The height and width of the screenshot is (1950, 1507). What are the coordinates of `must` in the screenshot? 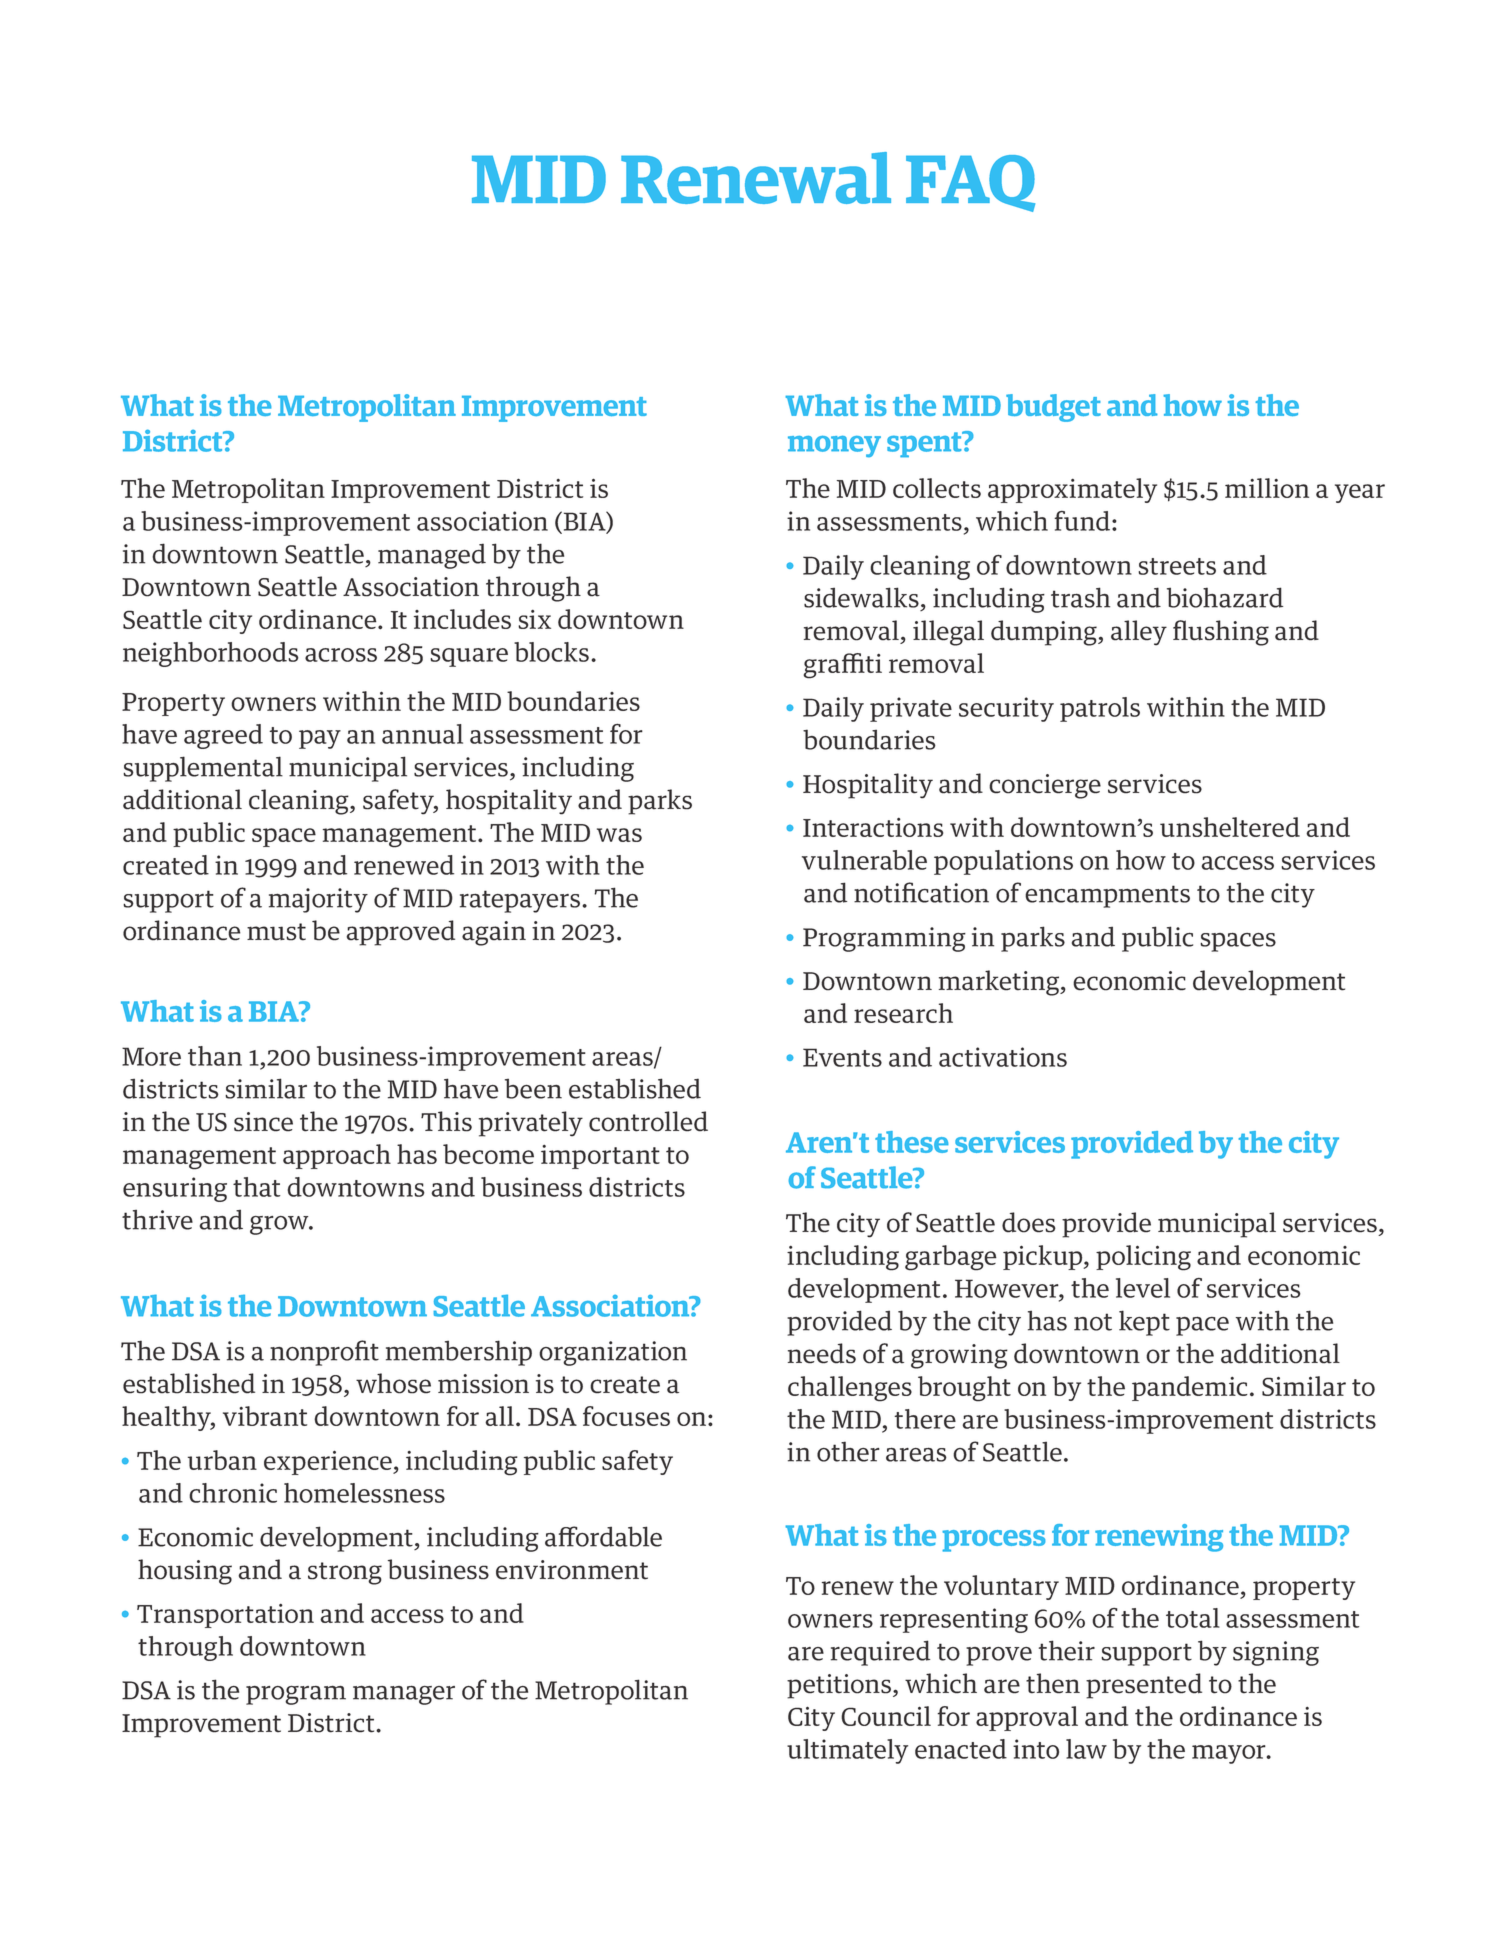 It's located at (276, 932).
